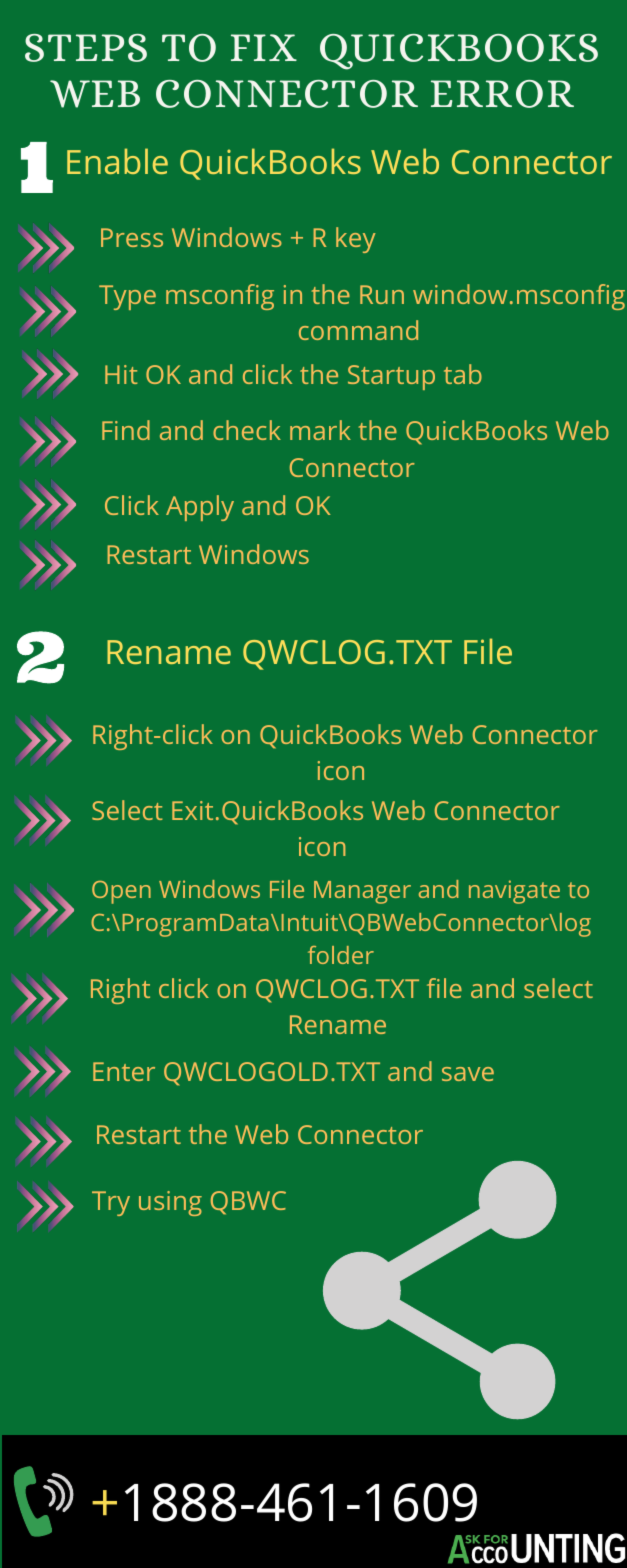 This image has width=627, height=1568. What do you see at coordinates (200, 508) in the image?
I see `Apply` at bounding box center [200, 508].
